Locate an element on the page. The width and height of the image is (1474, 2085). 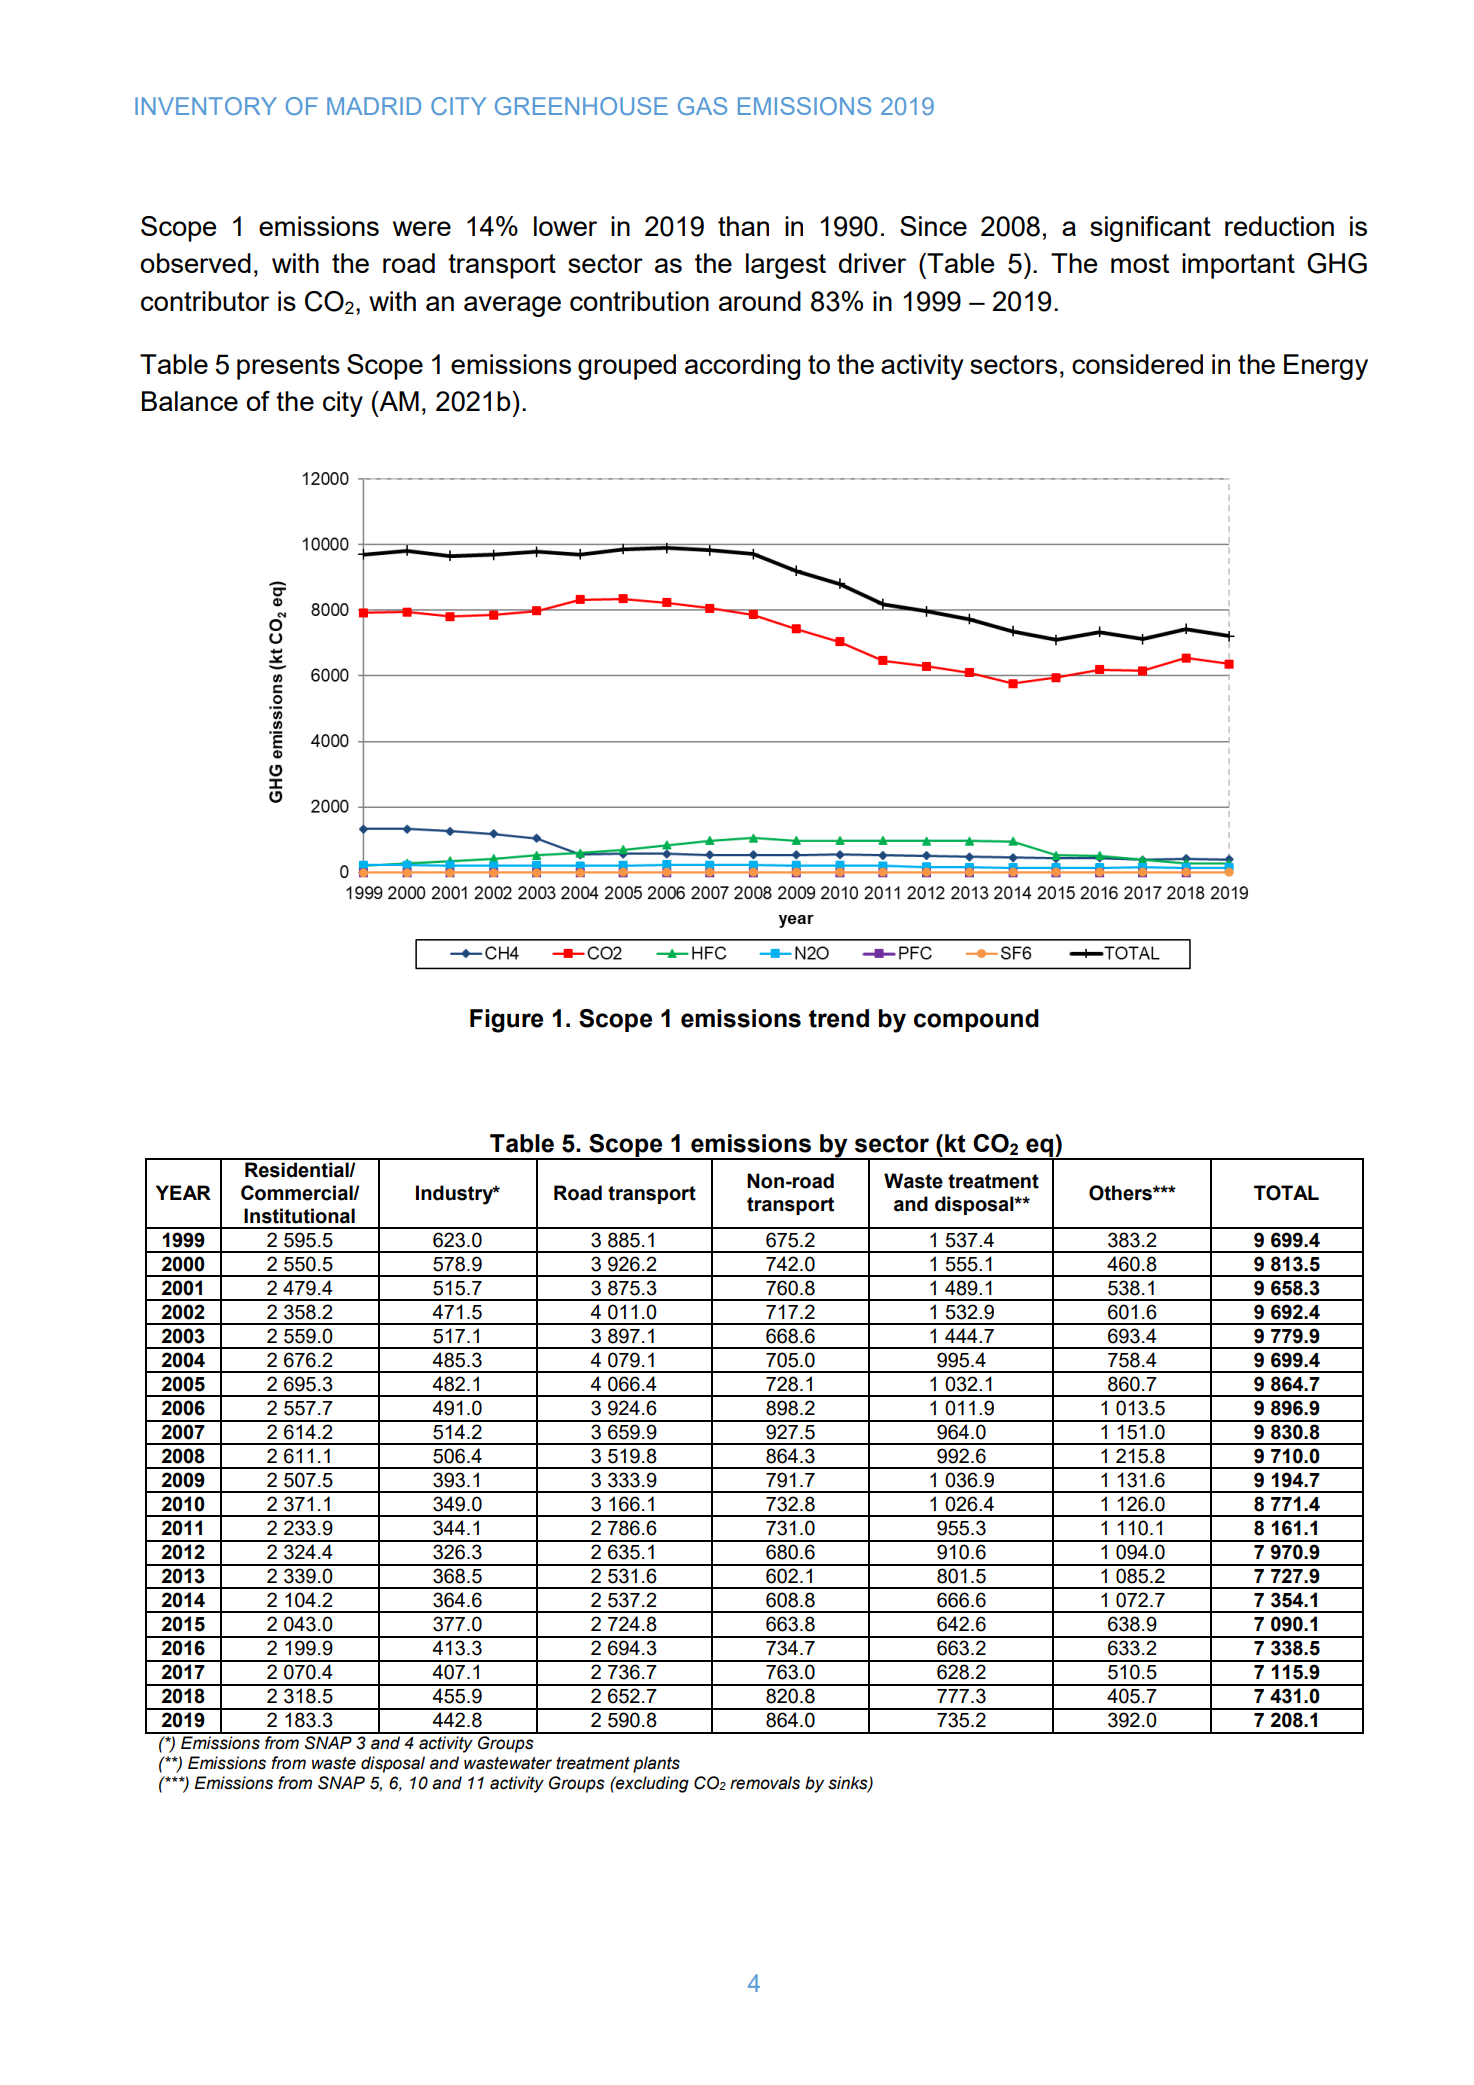
compound is located at coordinates (976, 1020).
